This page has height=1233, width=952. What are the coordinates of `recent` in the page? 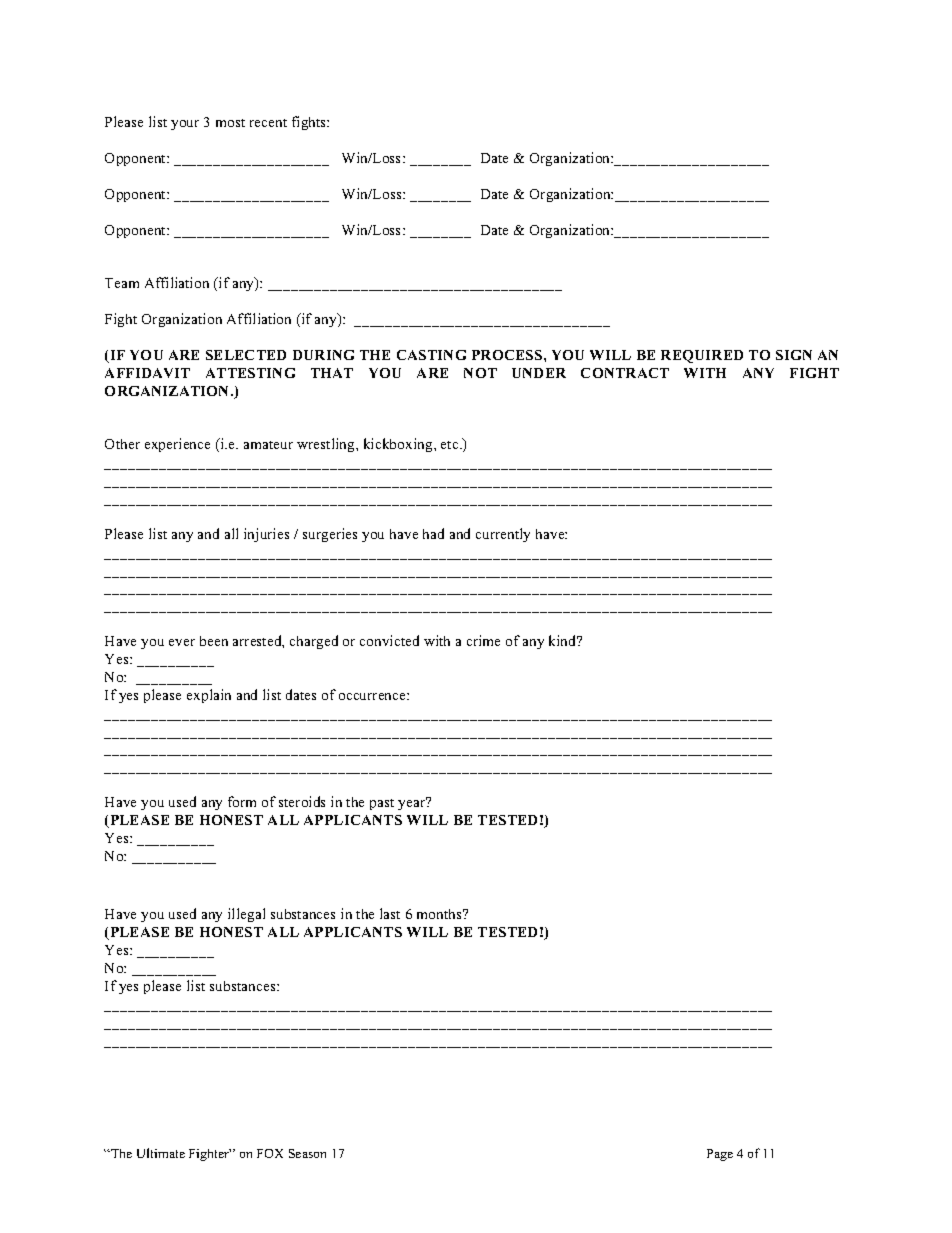 It's located at (268, 123).
